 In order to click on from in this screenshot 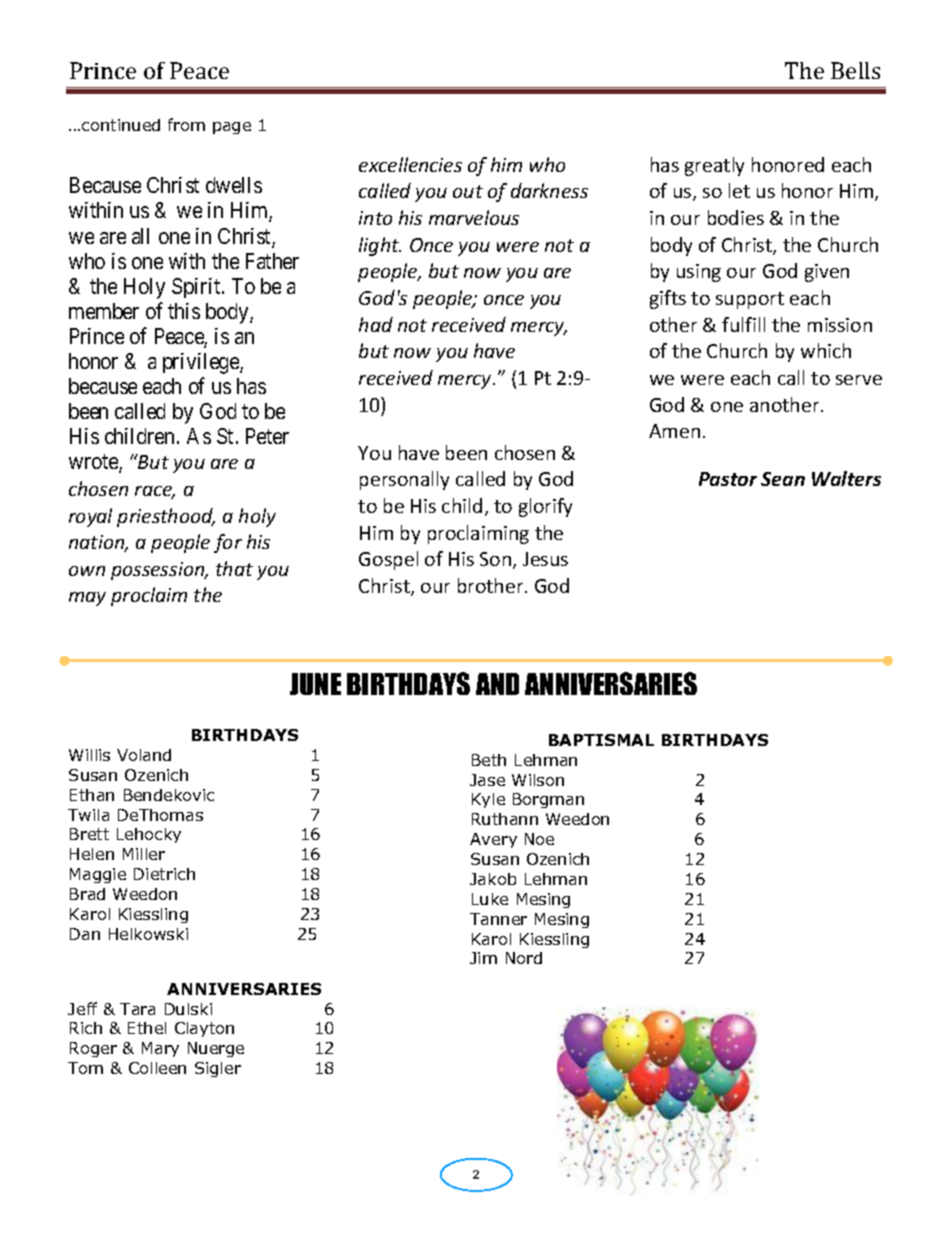, I will do `click(186, 124)`.
